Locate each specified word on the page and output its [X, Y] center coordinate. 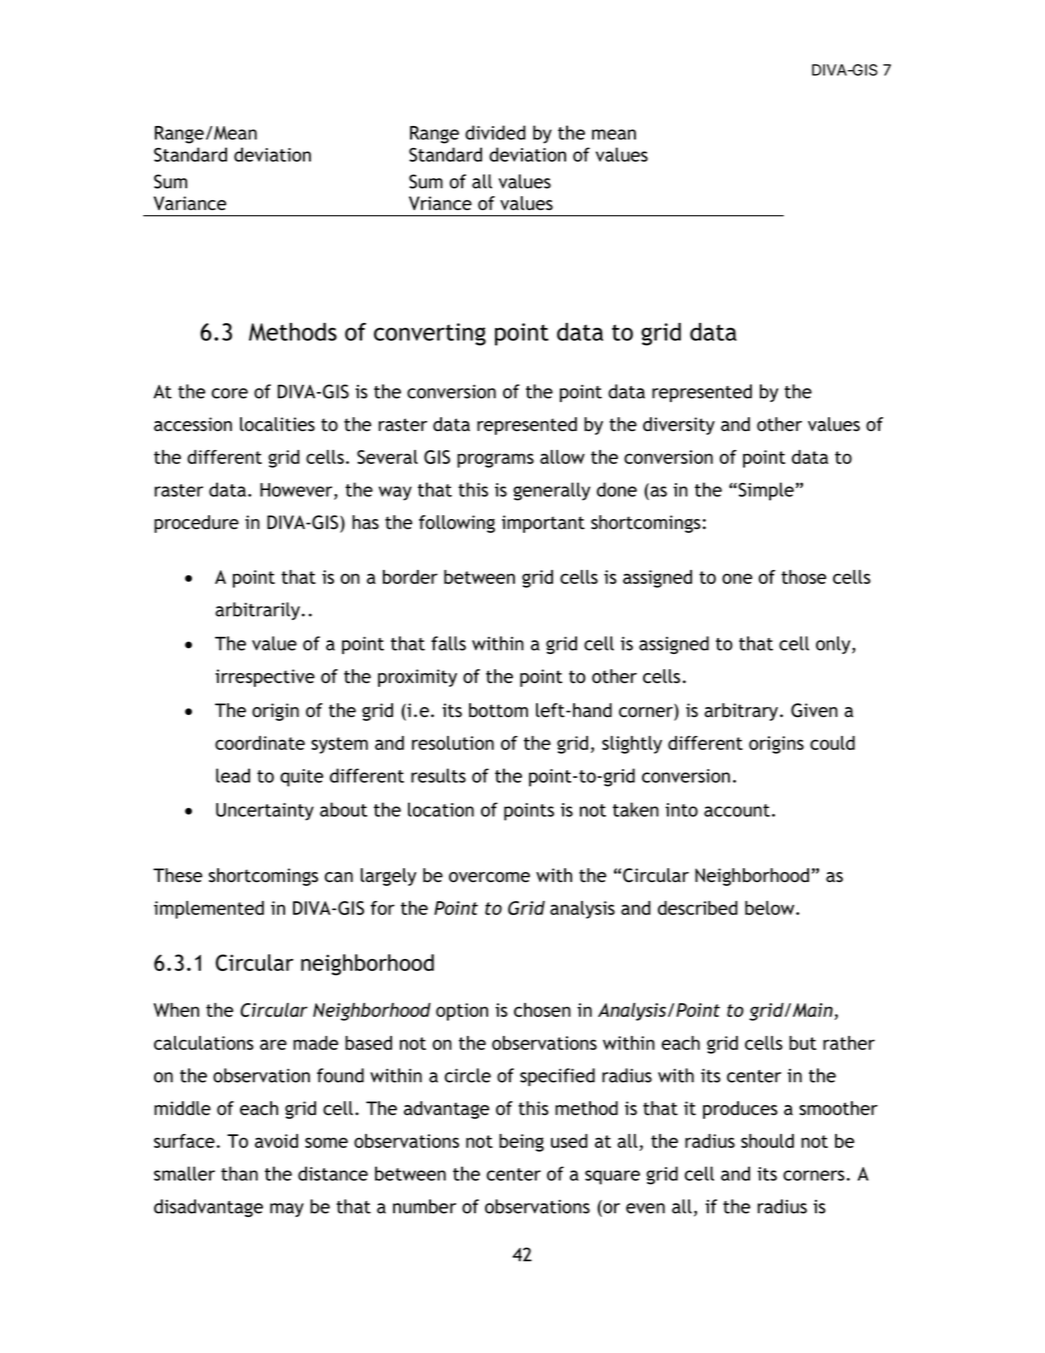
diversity [679, 426]
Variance [190, 203]
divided [495, 132]
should [767, 1141]
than [239, 1173]
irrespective [265, 678]
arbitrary [742, 712]
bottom [498, 710]
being [521, 1143]
